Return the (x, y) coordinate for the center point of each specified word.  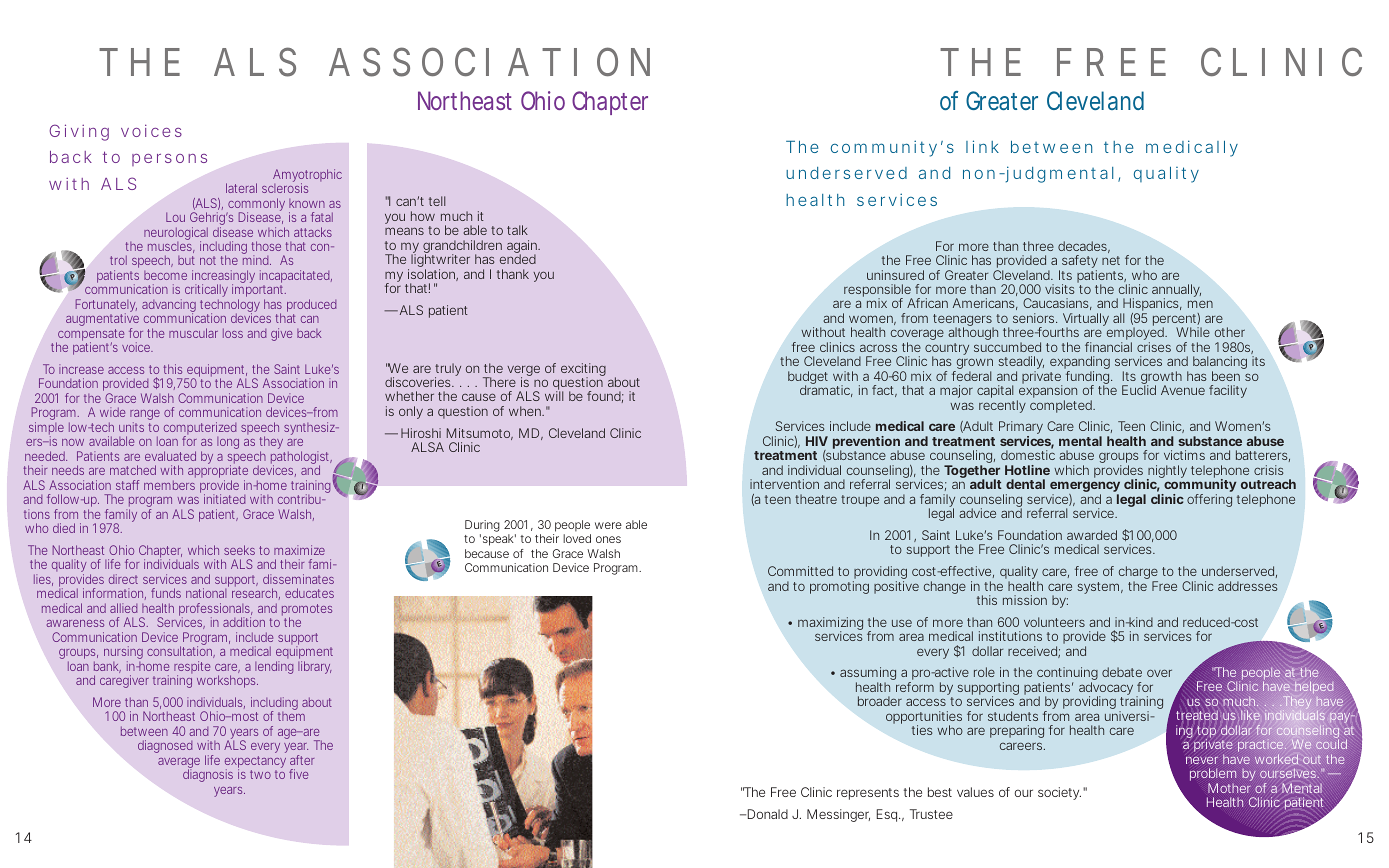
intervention (784, 484)
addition (244, 622)
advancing (169, 306)
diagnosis (208, 775)
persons (169, 160)
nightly (1167, 473)
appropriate (218, 473)
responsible (878, 292)
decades (1084, 247)
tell (437, 201)
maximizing (830, 624)
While (1193, 332)
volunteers (1054, 622)
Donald (766, 814)
